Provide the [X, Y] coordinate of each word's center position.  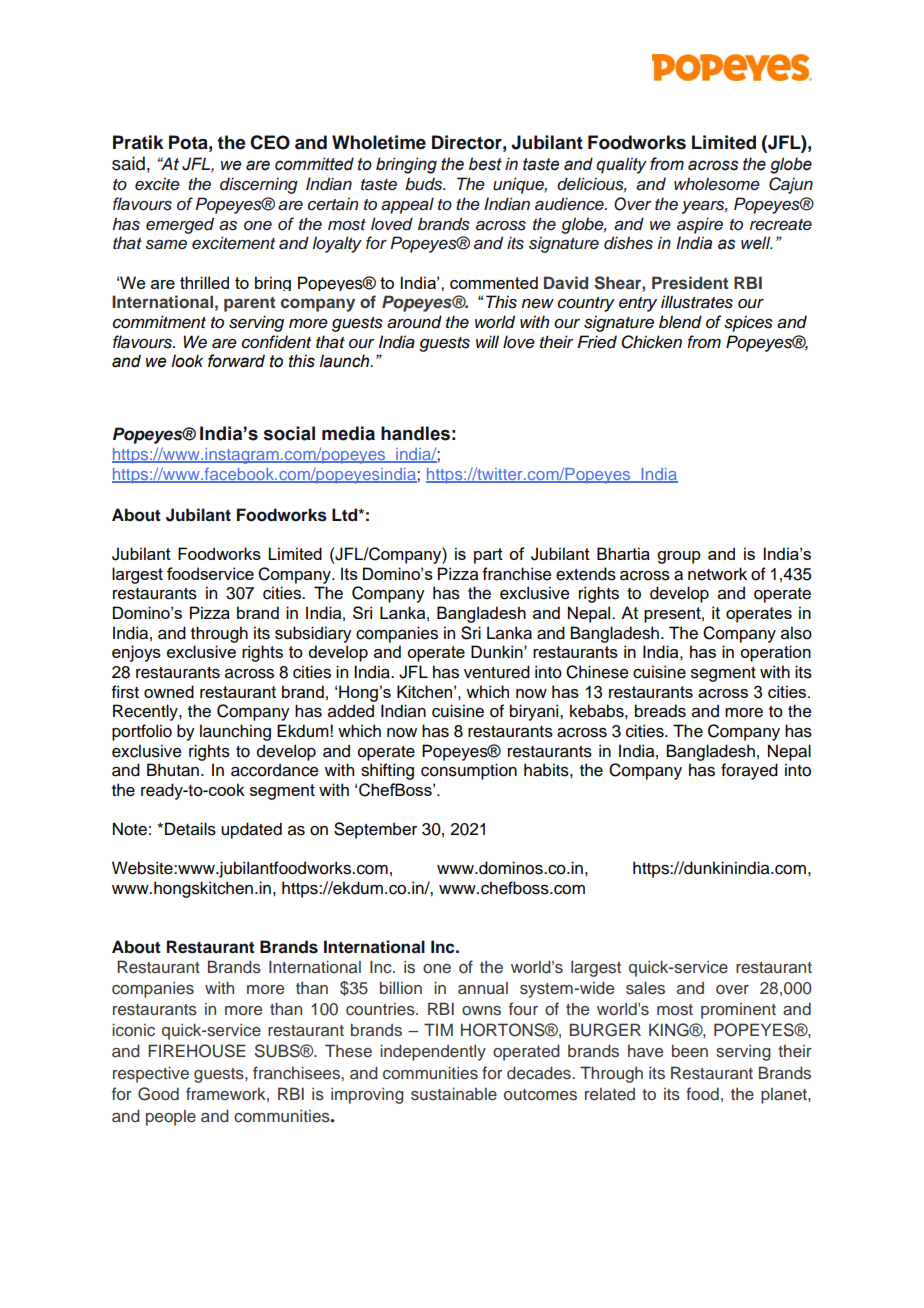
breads [660, 711]
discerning [259, 185]
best [485, 164]
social [289, 433]
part [488, 556]
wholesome [717, 184]
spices [748, 323]
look [187, 361]
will [487, 341]
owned [169, 691]
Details [190, 829]
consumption [469, 771]
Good [158, 1094]
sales [645, 988]
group [679, 557]
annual [483, 988]
